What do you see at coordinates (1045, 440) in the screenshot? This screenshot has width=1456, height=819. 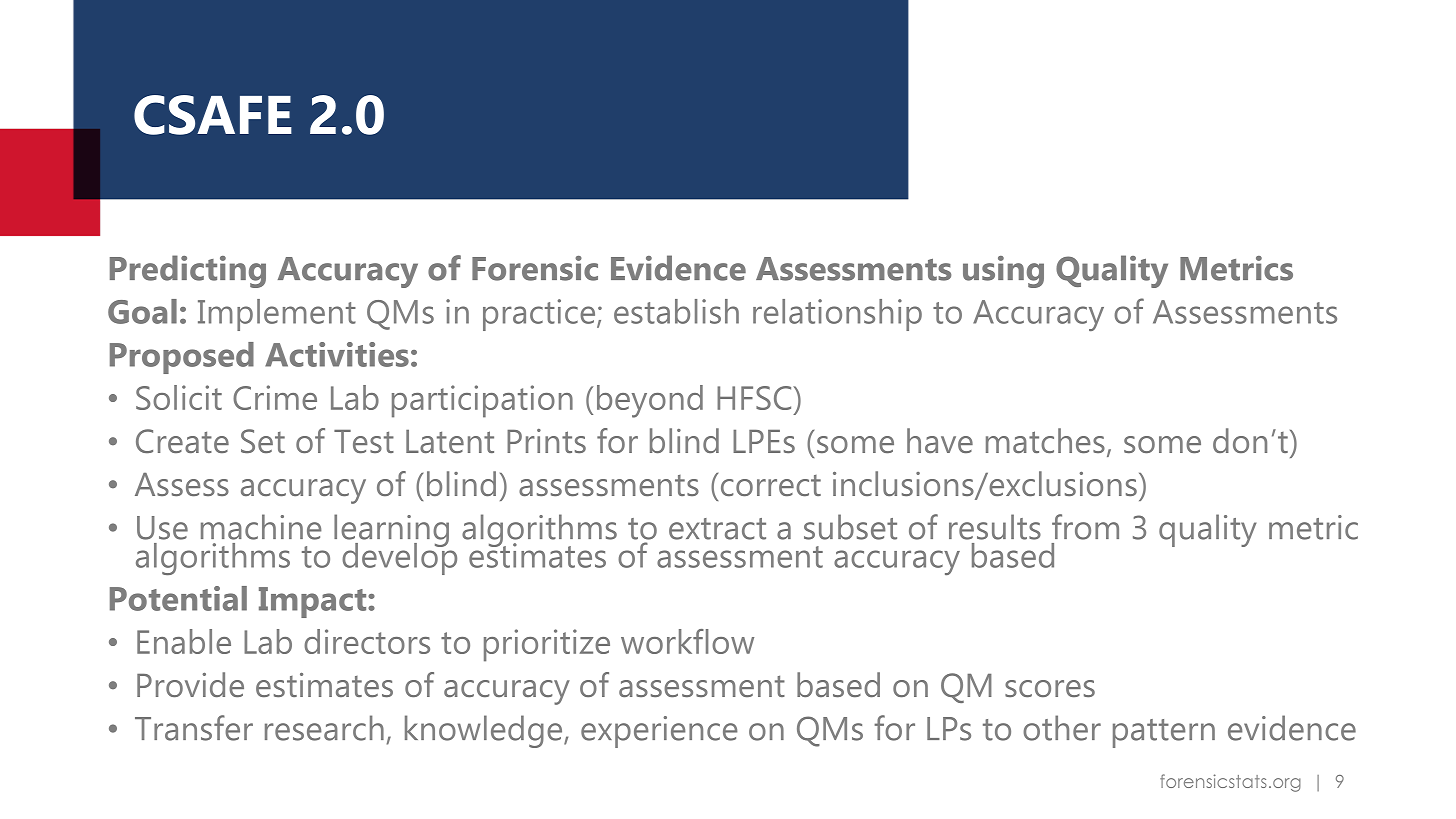 I see `matches` at bounding box center [1045, 440].
